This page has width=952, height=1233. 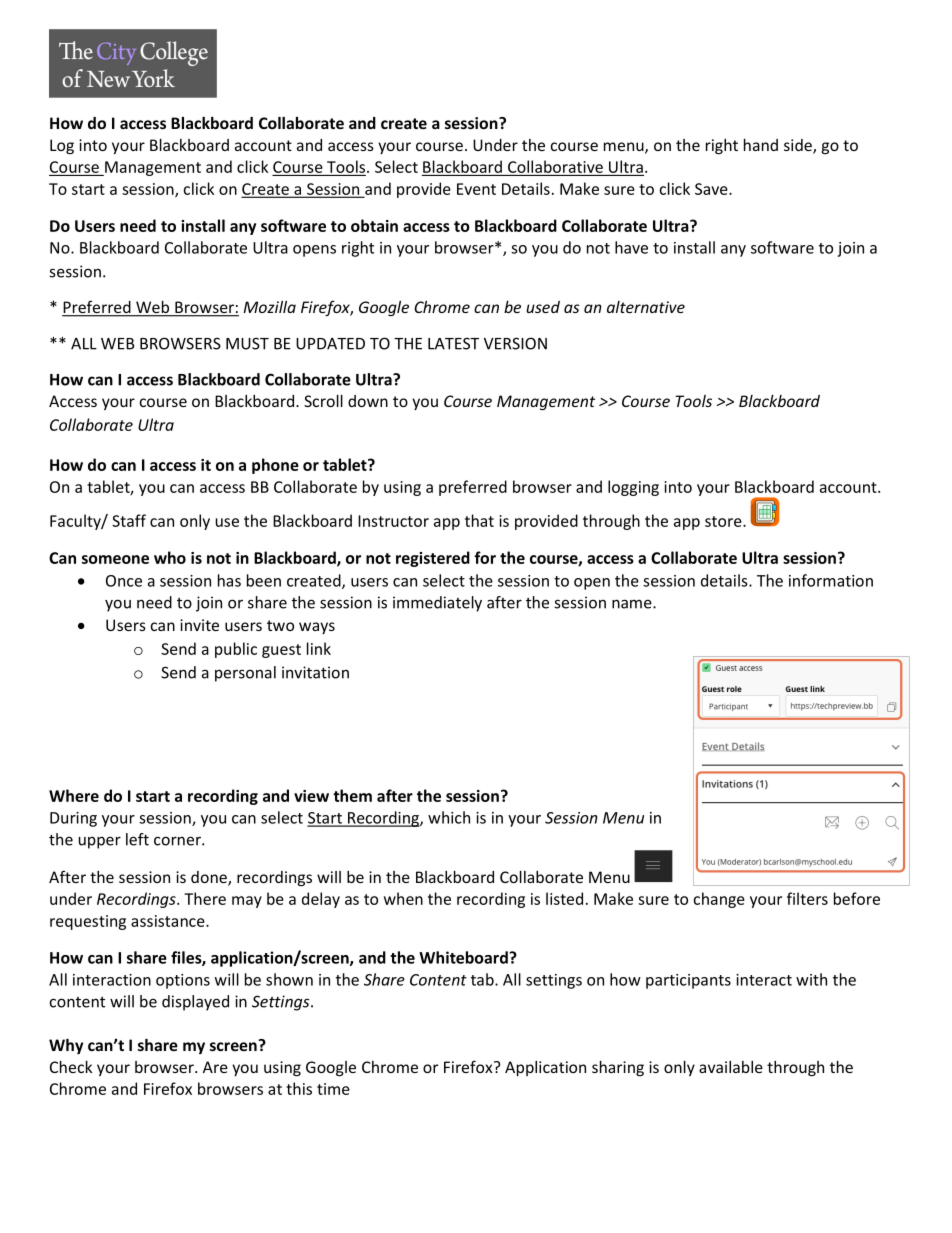 I want to click on which, so click(x=449, y=817).
